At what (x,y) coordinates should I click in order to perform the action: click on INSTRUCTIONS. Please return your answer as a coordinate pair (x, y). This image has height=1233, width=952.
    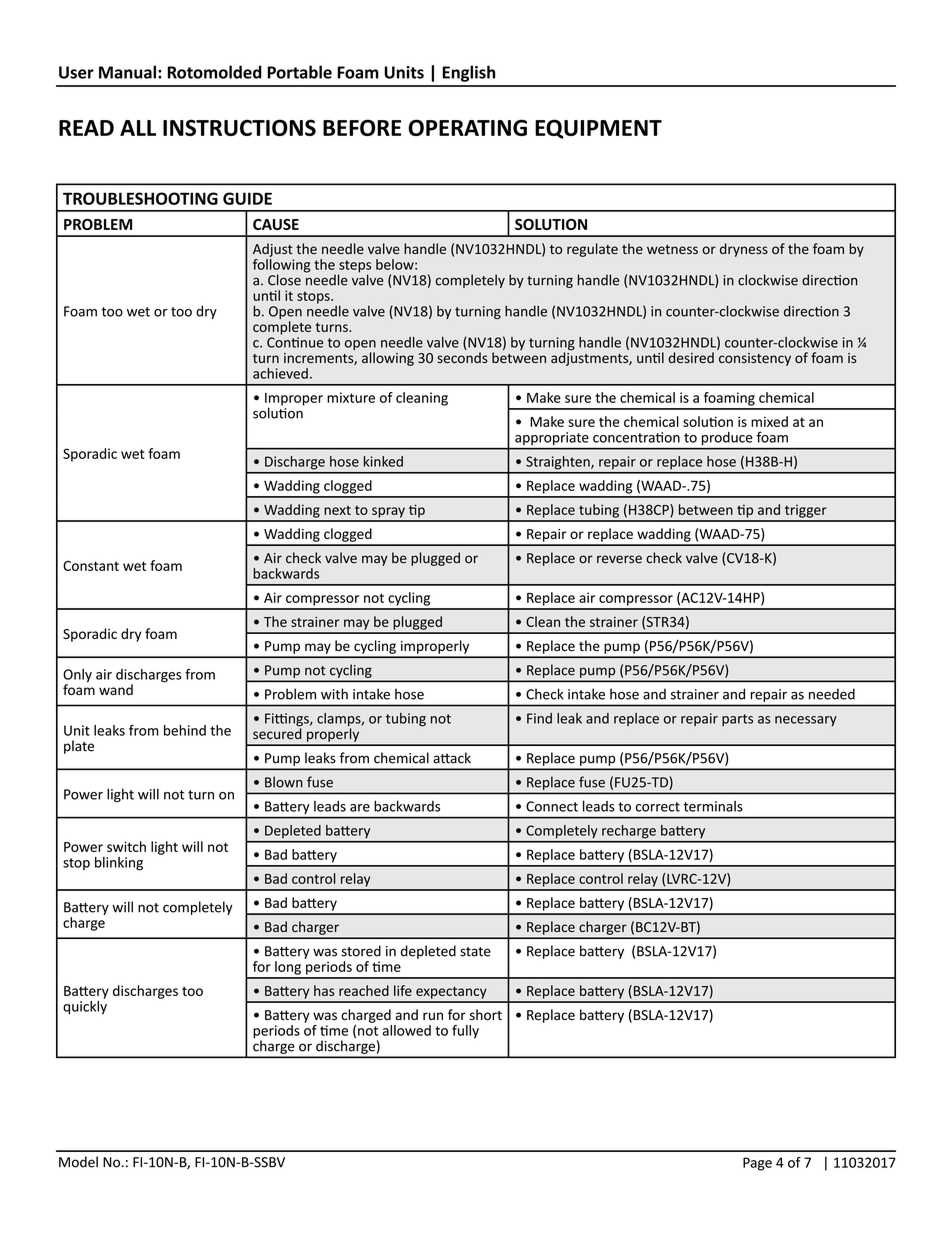
    Looking at the image, I should click on (239, 127).
